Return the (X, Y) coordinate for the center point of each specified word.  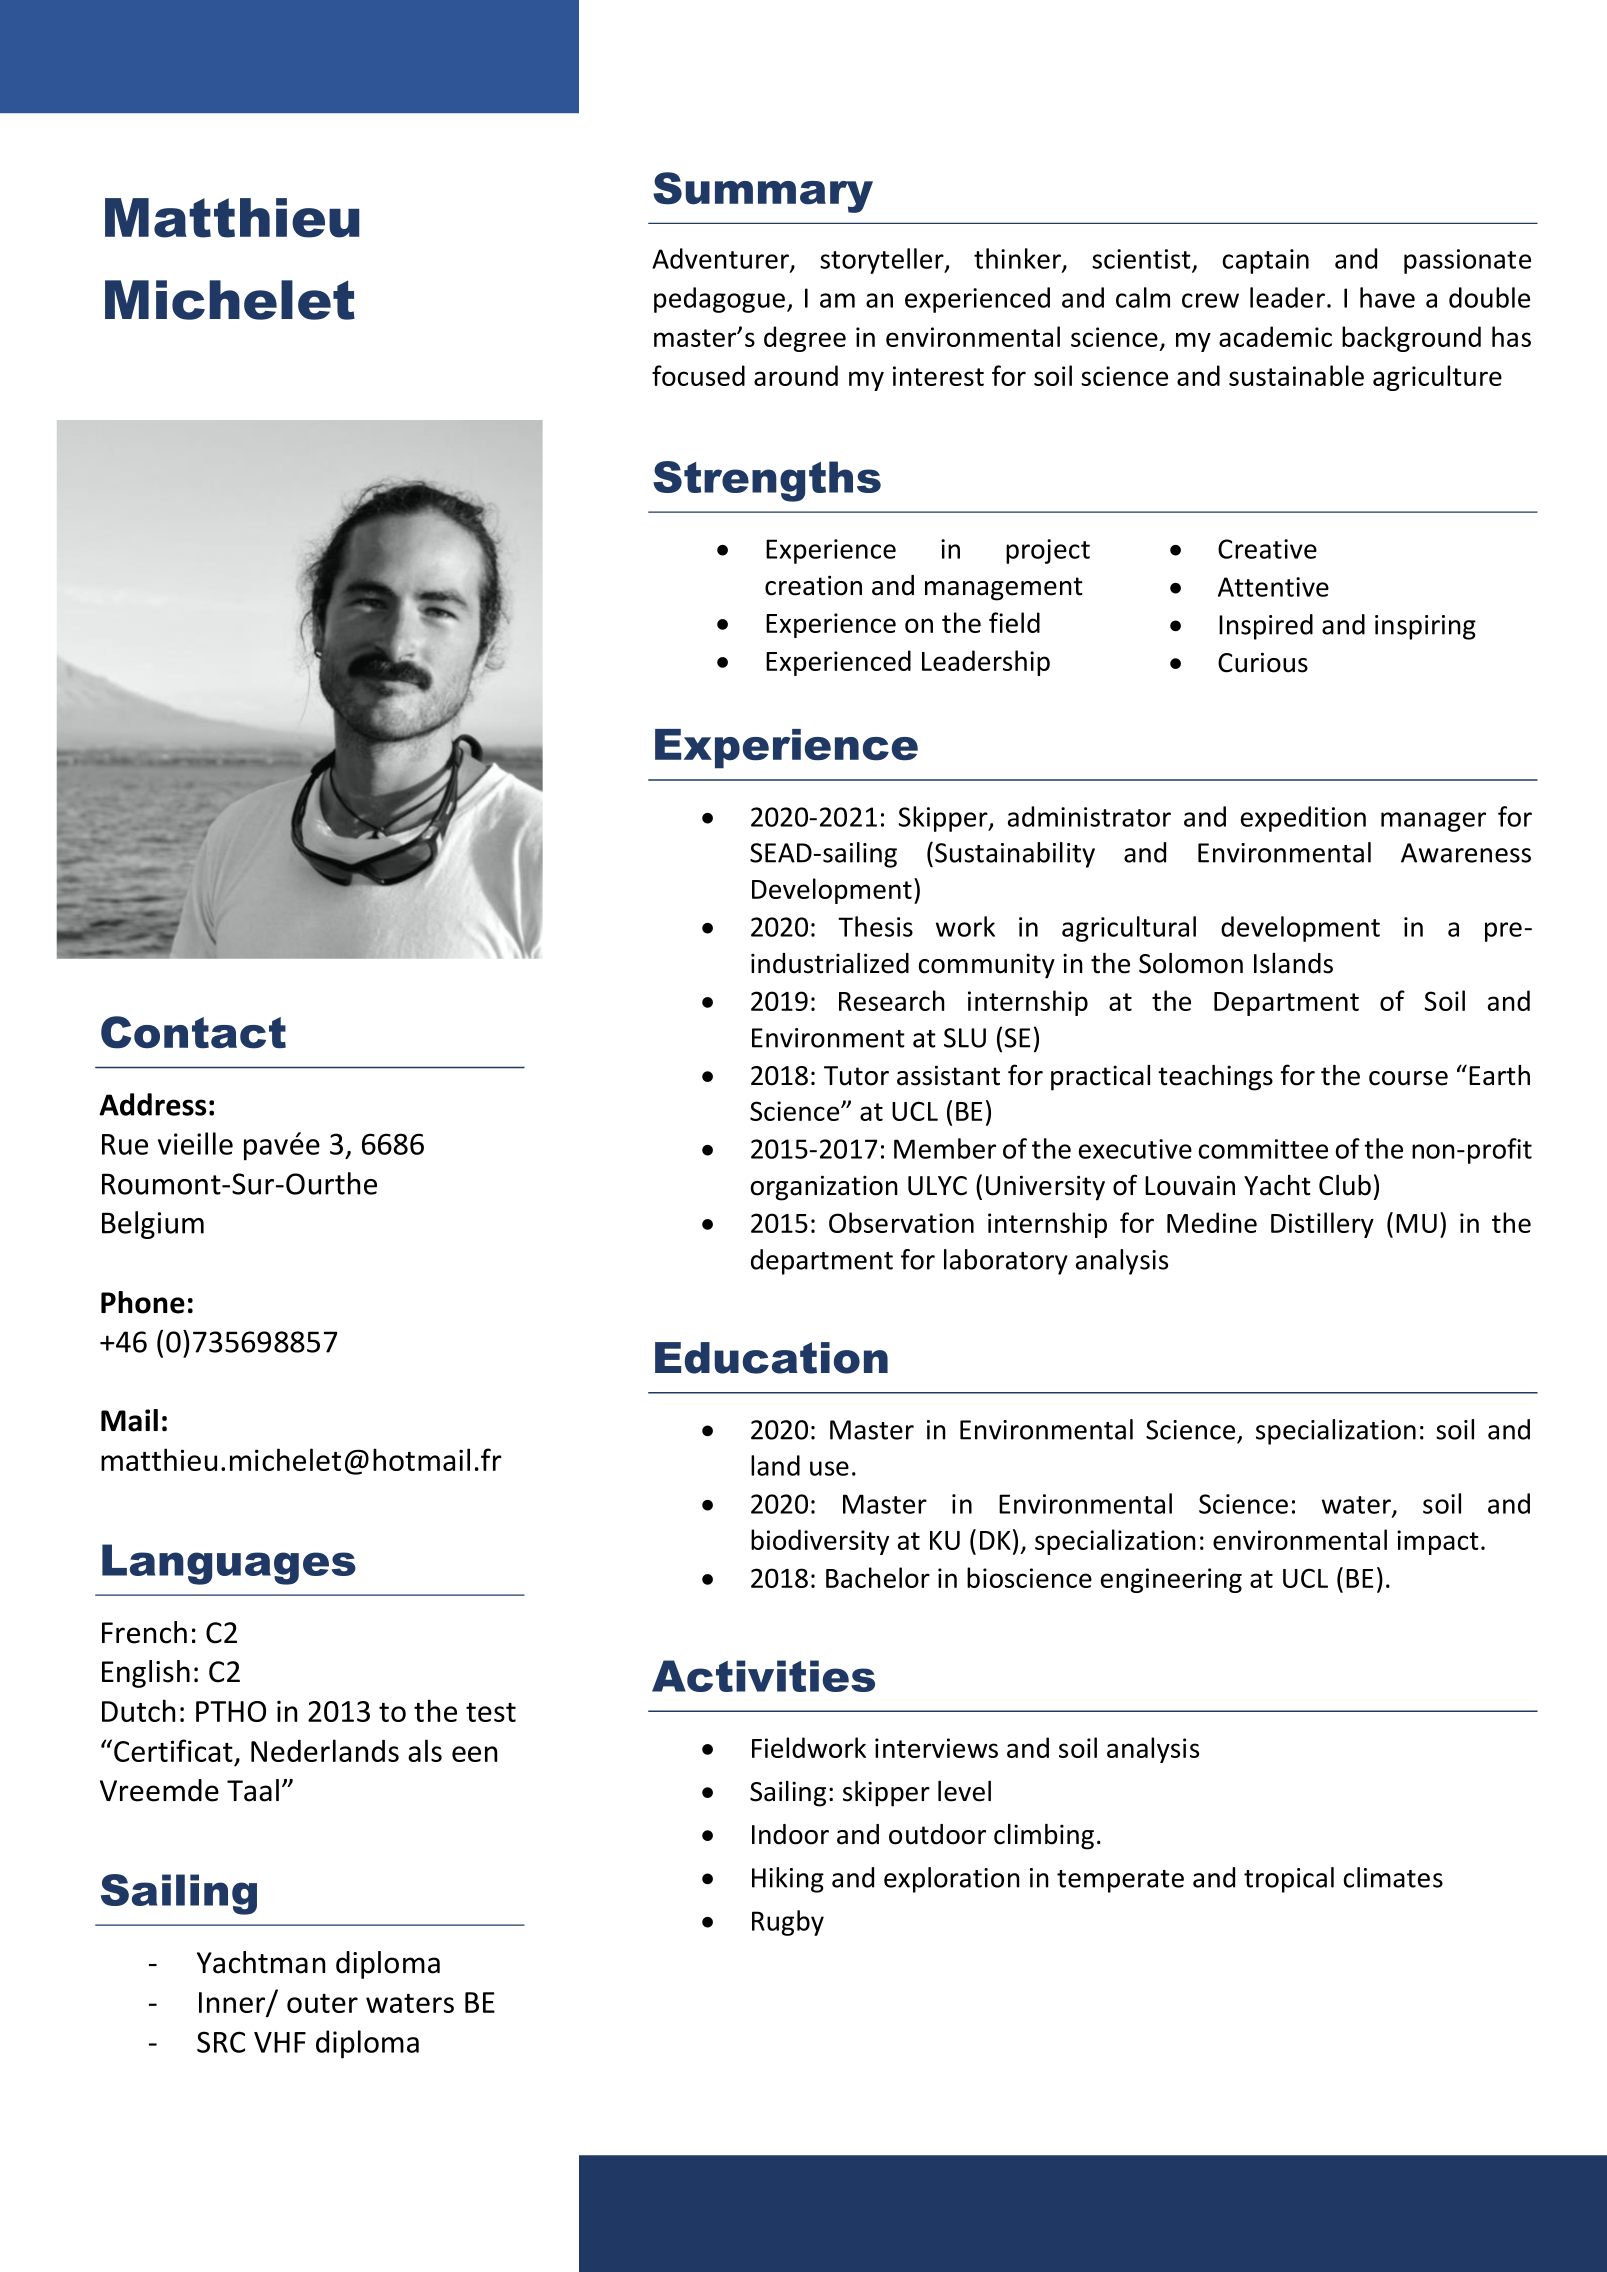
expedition (1303, 819)
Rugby (788, 1923)
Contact (193, 1032)
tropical (1289, 1880)
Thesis (875, 926)
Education (771, 1358)
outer (322, 2003)
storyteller (883, 261)
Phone (143, 1302)
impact (1438, 1542)
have (1387, 297)
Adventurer (721, 259)
